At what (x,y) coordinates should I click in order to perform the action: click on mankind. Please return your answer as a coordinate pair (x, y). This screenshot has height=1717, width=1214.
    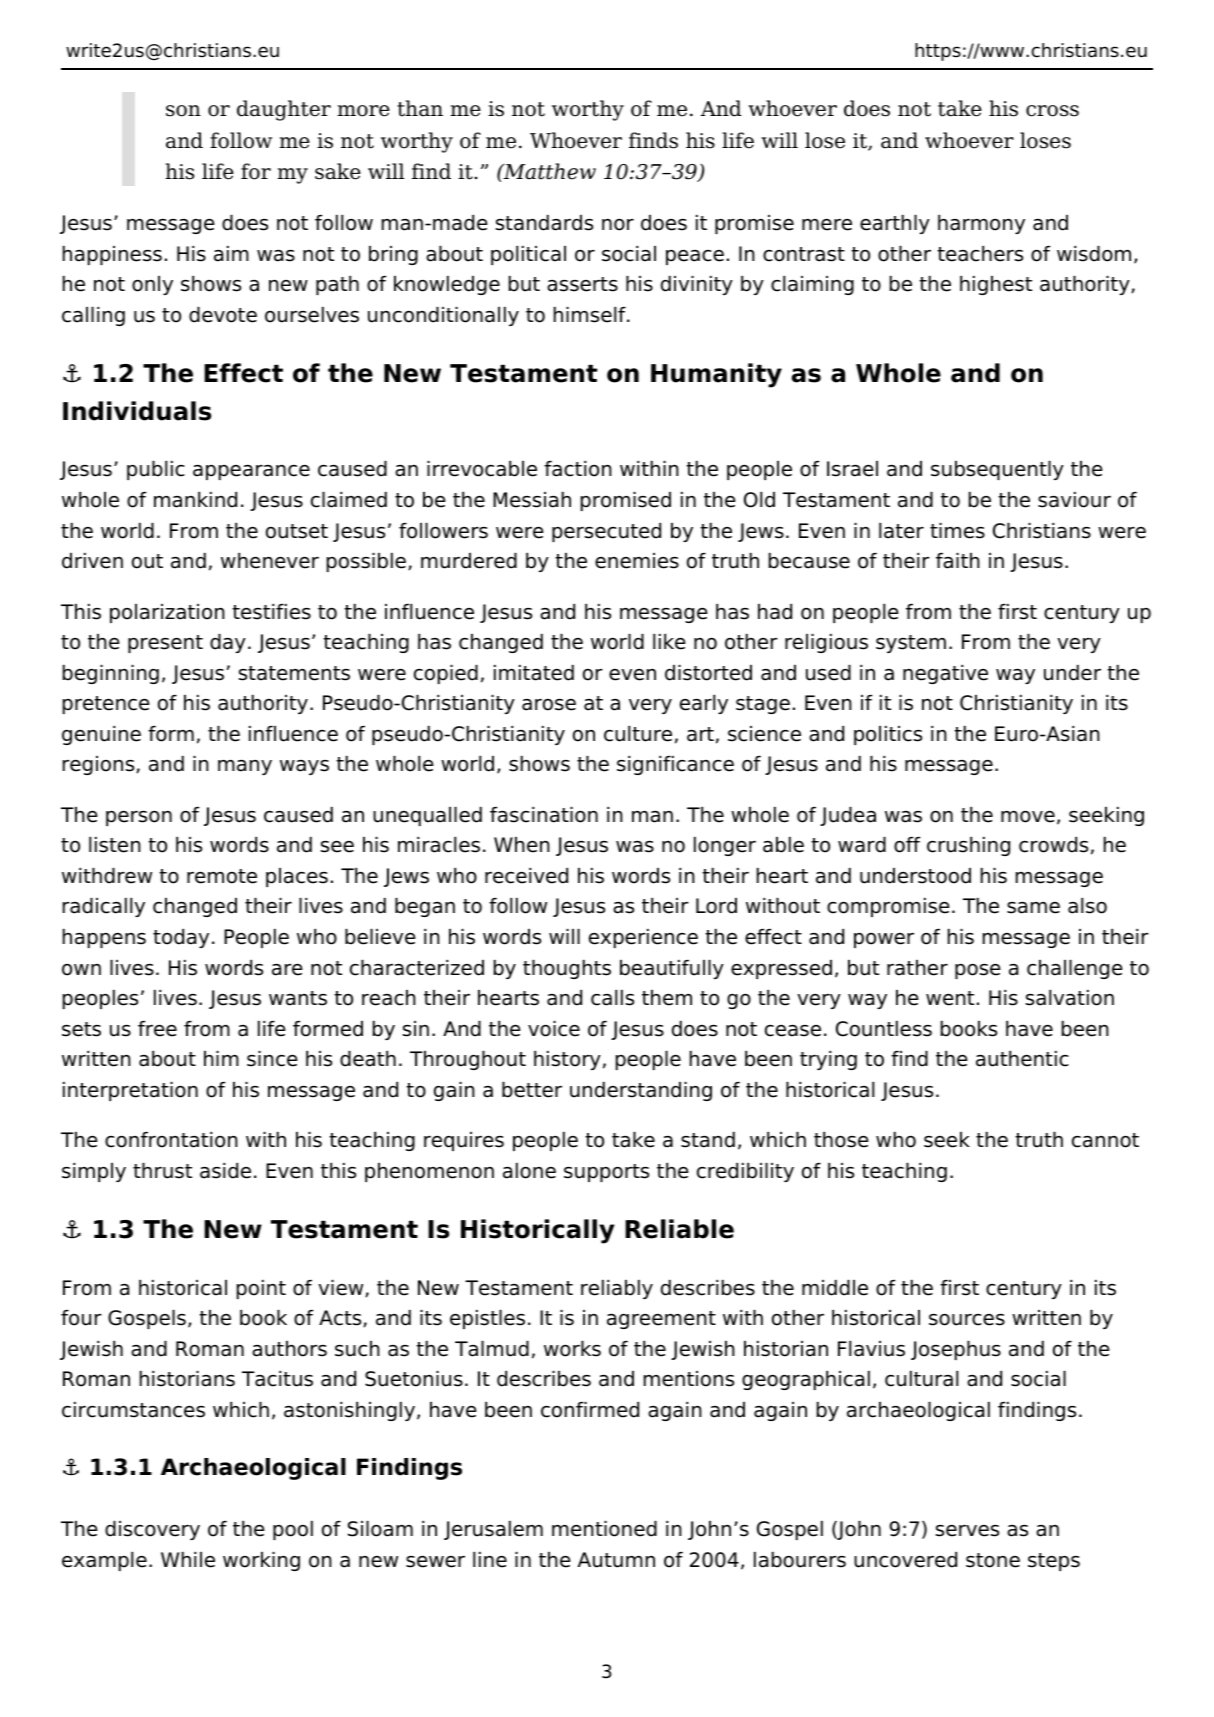
    Looking at the image, I should click on (195, 500).
